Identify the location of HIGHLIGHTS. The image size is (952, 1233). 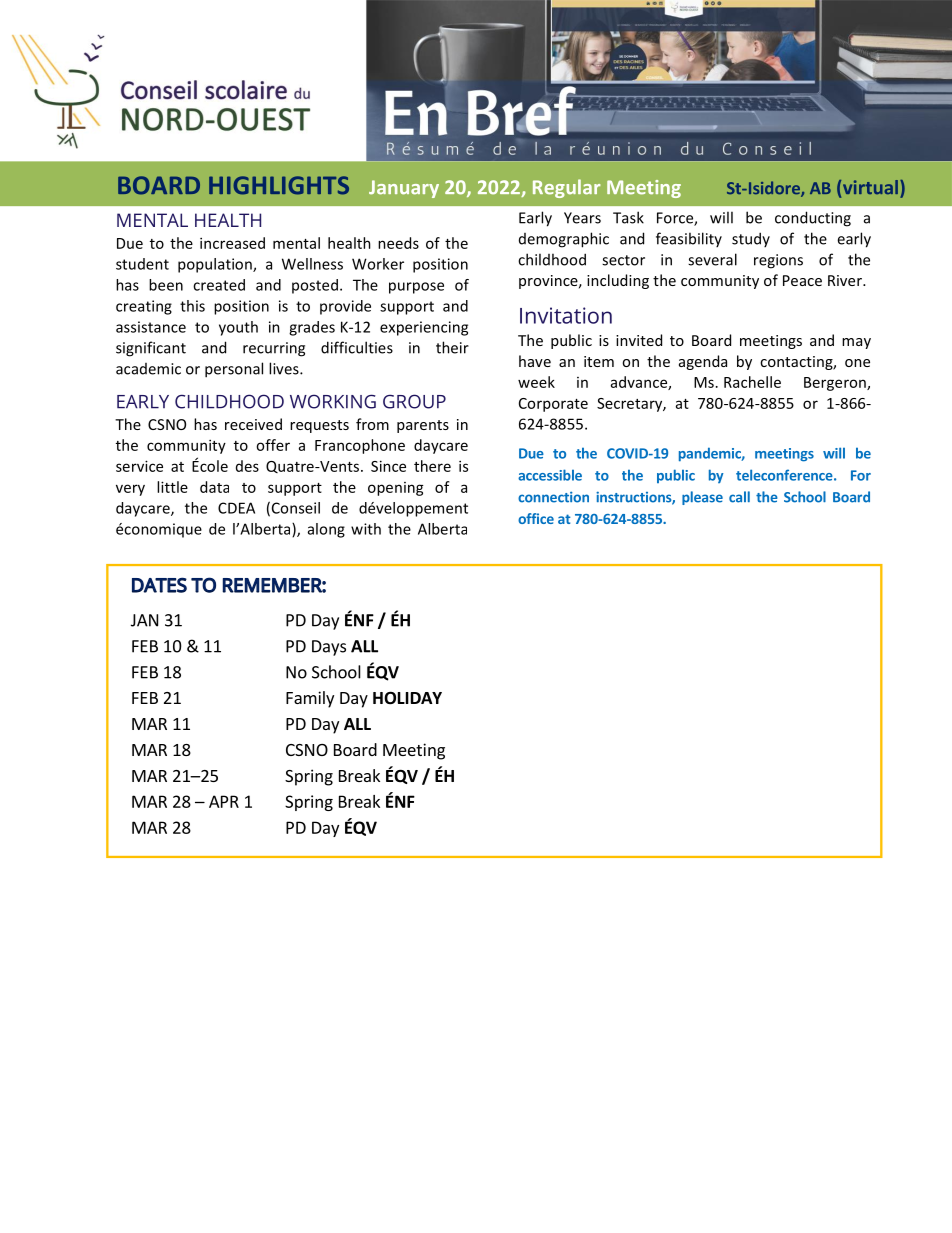
(279, 185).
